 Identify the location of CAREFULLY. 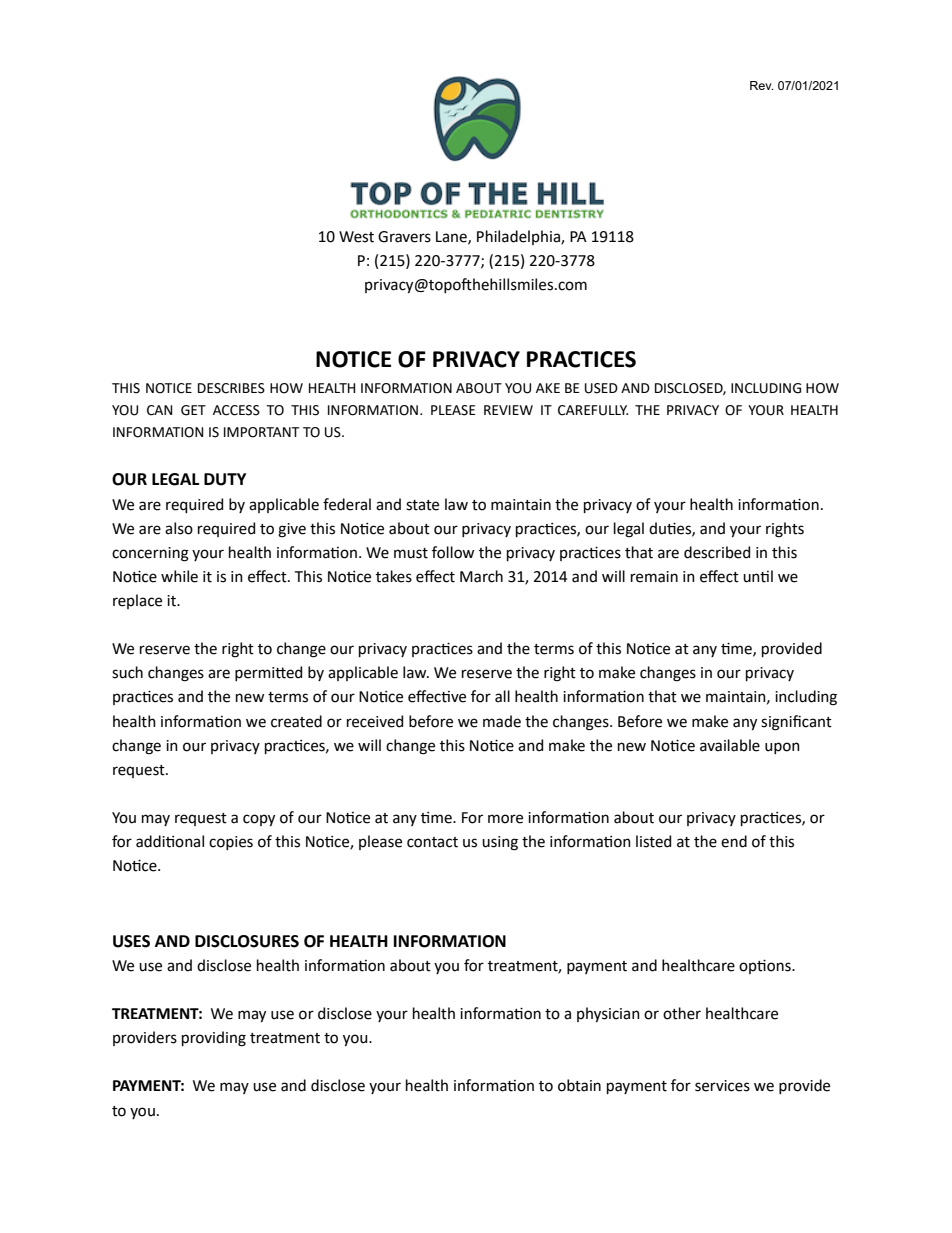
(593, 410).
